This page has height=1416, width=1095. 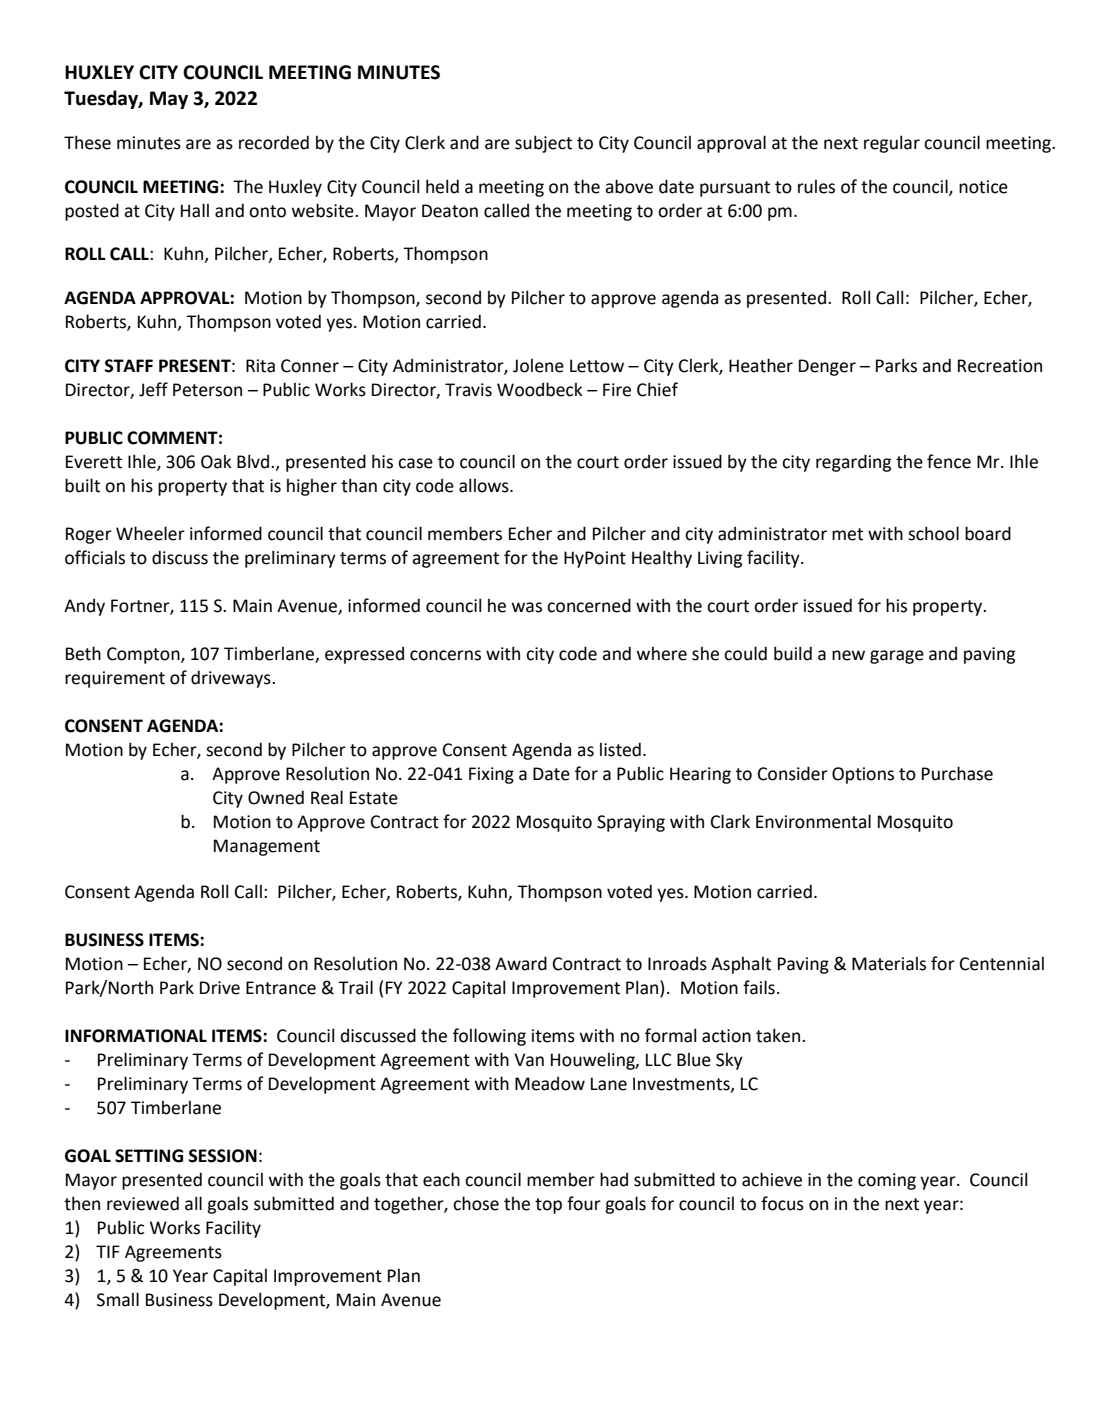 I want to click on Jolene, so click(x=538, y=365).
